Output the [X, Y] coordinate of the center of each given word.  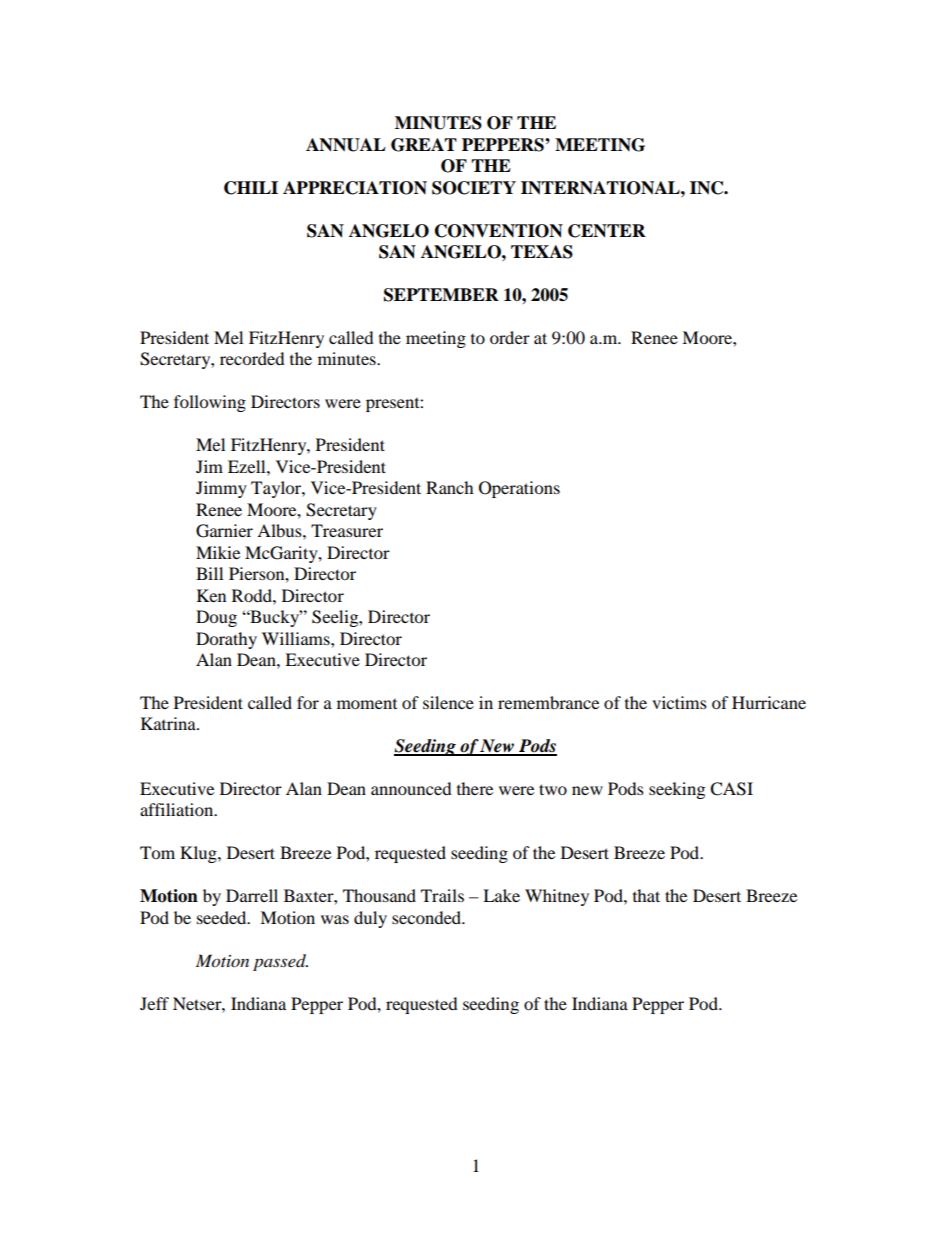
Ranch [450, 487]
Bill [209, 573]
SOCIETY [474, 188]
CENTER [607, 231]
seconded [428, 917]
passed [280, 962]
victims [679, 702]
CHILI [251, 188]
